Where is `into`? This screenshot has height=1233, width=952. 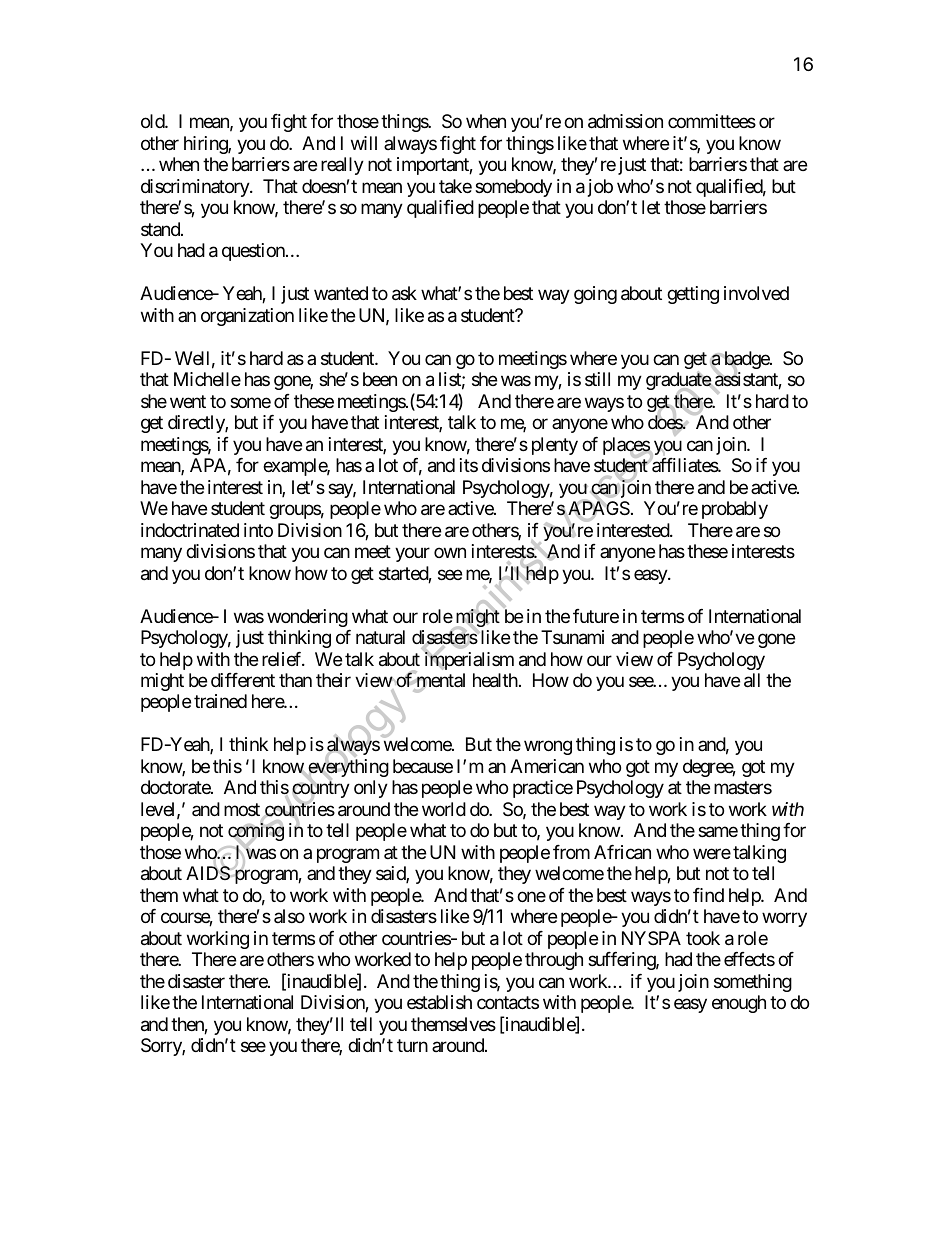 into is located at coordinates (258, 530).
